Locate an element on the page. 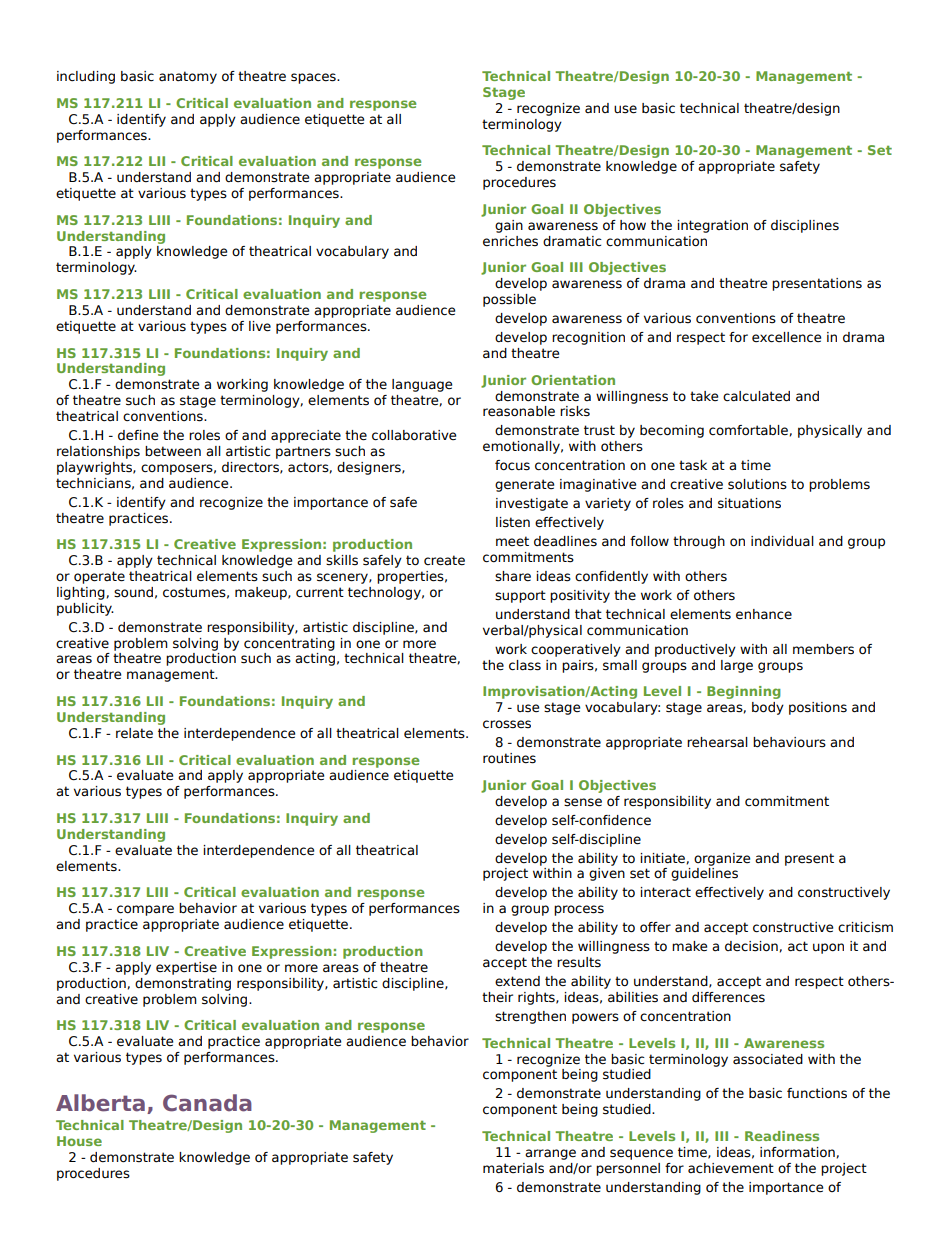  materials is located at coordinates (513, 1168).
